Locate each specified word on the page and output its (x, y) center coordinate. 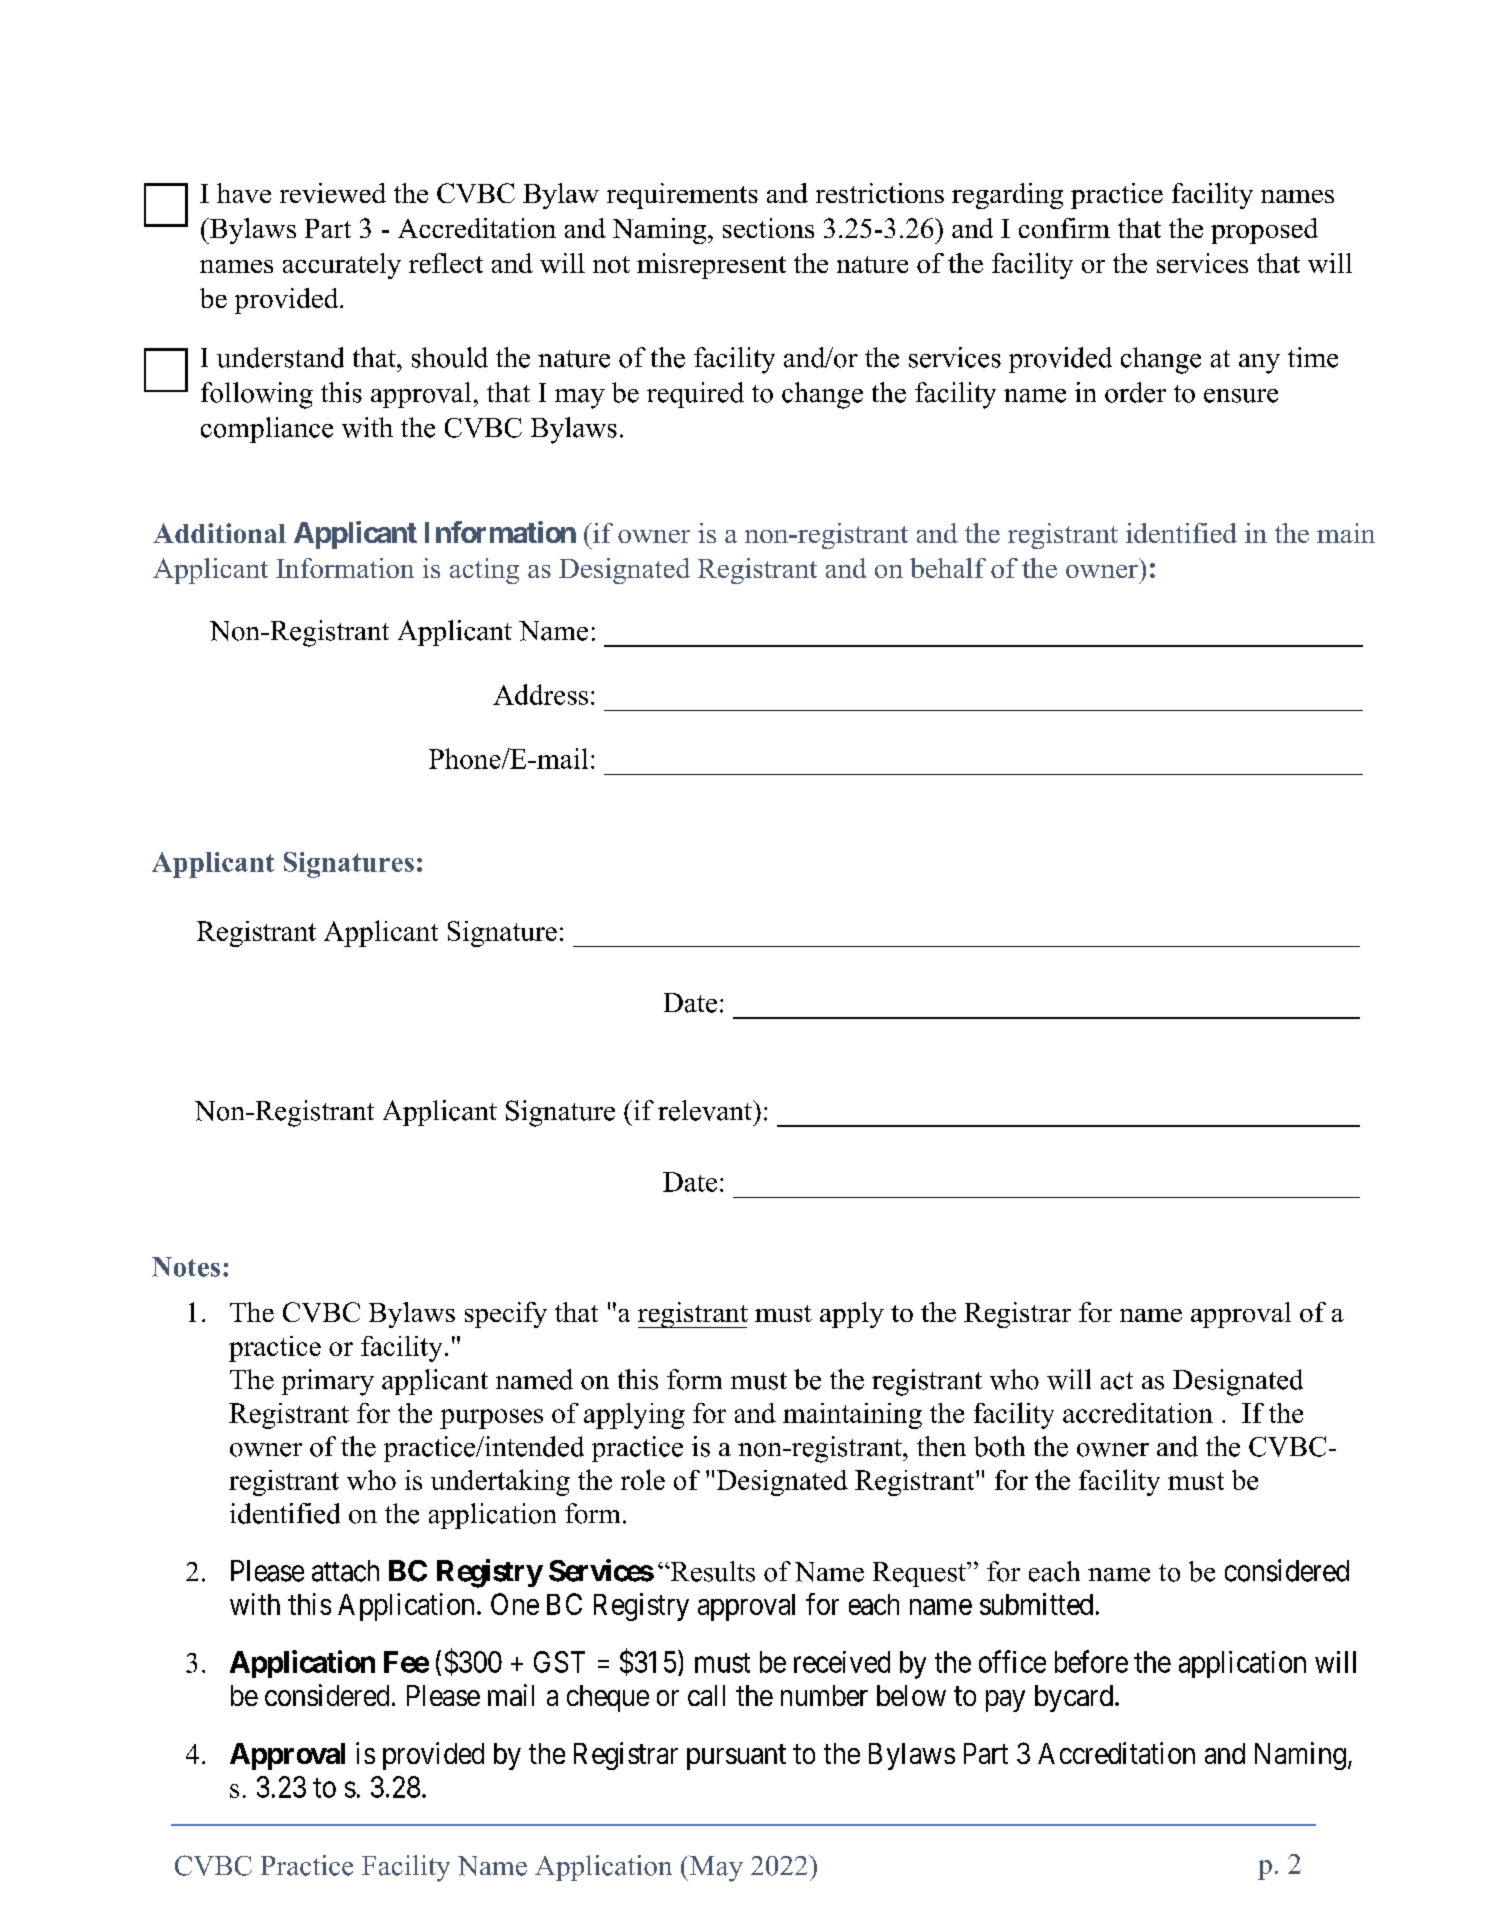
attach (345, 1571)
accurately (342, 266)
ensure (1241, 396)
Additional (219, 533)
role (643, 1479)
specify (506, 1315)
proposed (1264, 231)
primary (328, 1382)
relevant (706, 1110)
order (1135, 392)
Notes (186, 1267)
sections (768, 228)
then (941, 1446)
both (999, 1446)
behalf (948, 568)
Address (540, 694)
